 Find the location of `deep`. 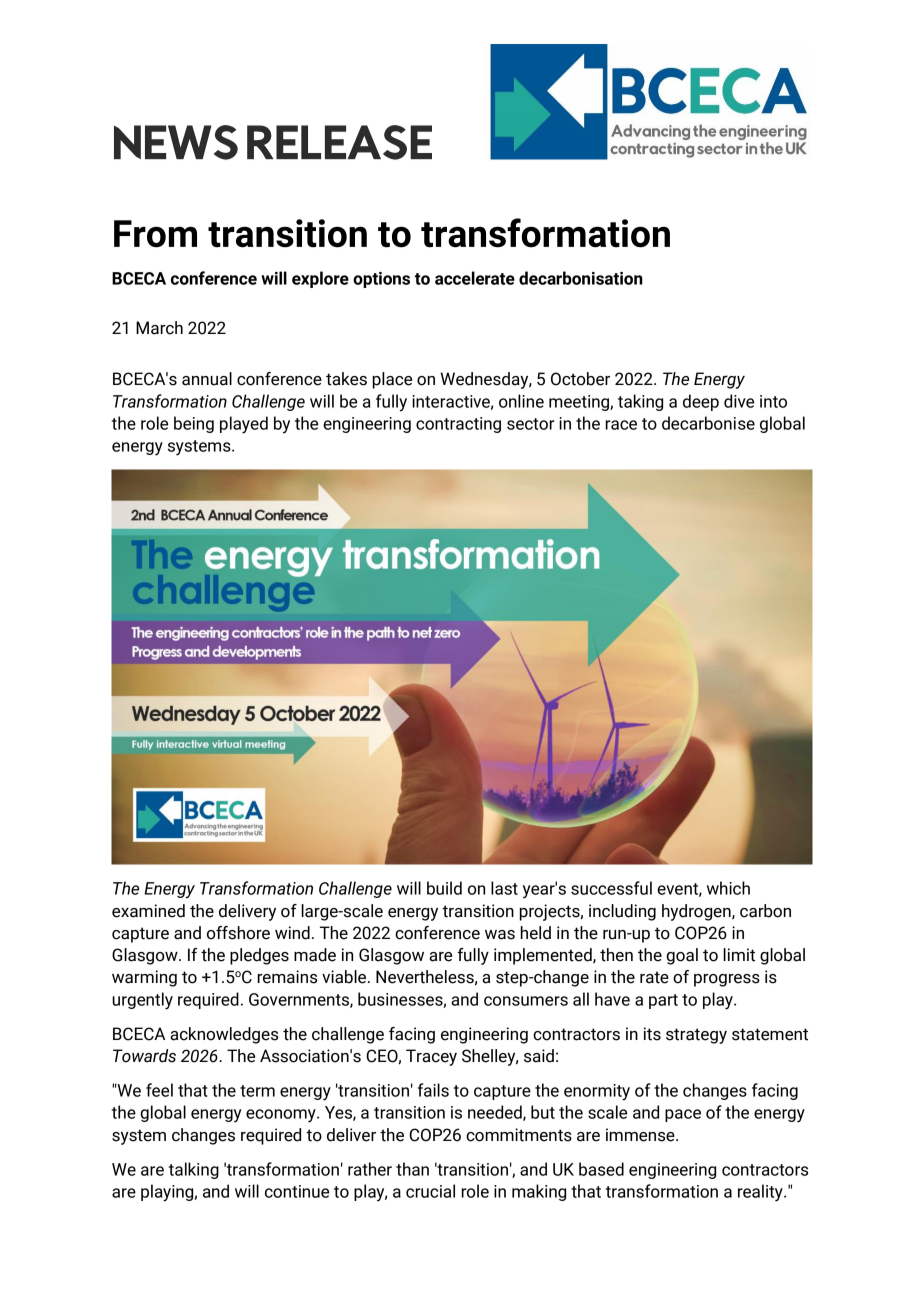

deep is located at coordinates (701, 402).
